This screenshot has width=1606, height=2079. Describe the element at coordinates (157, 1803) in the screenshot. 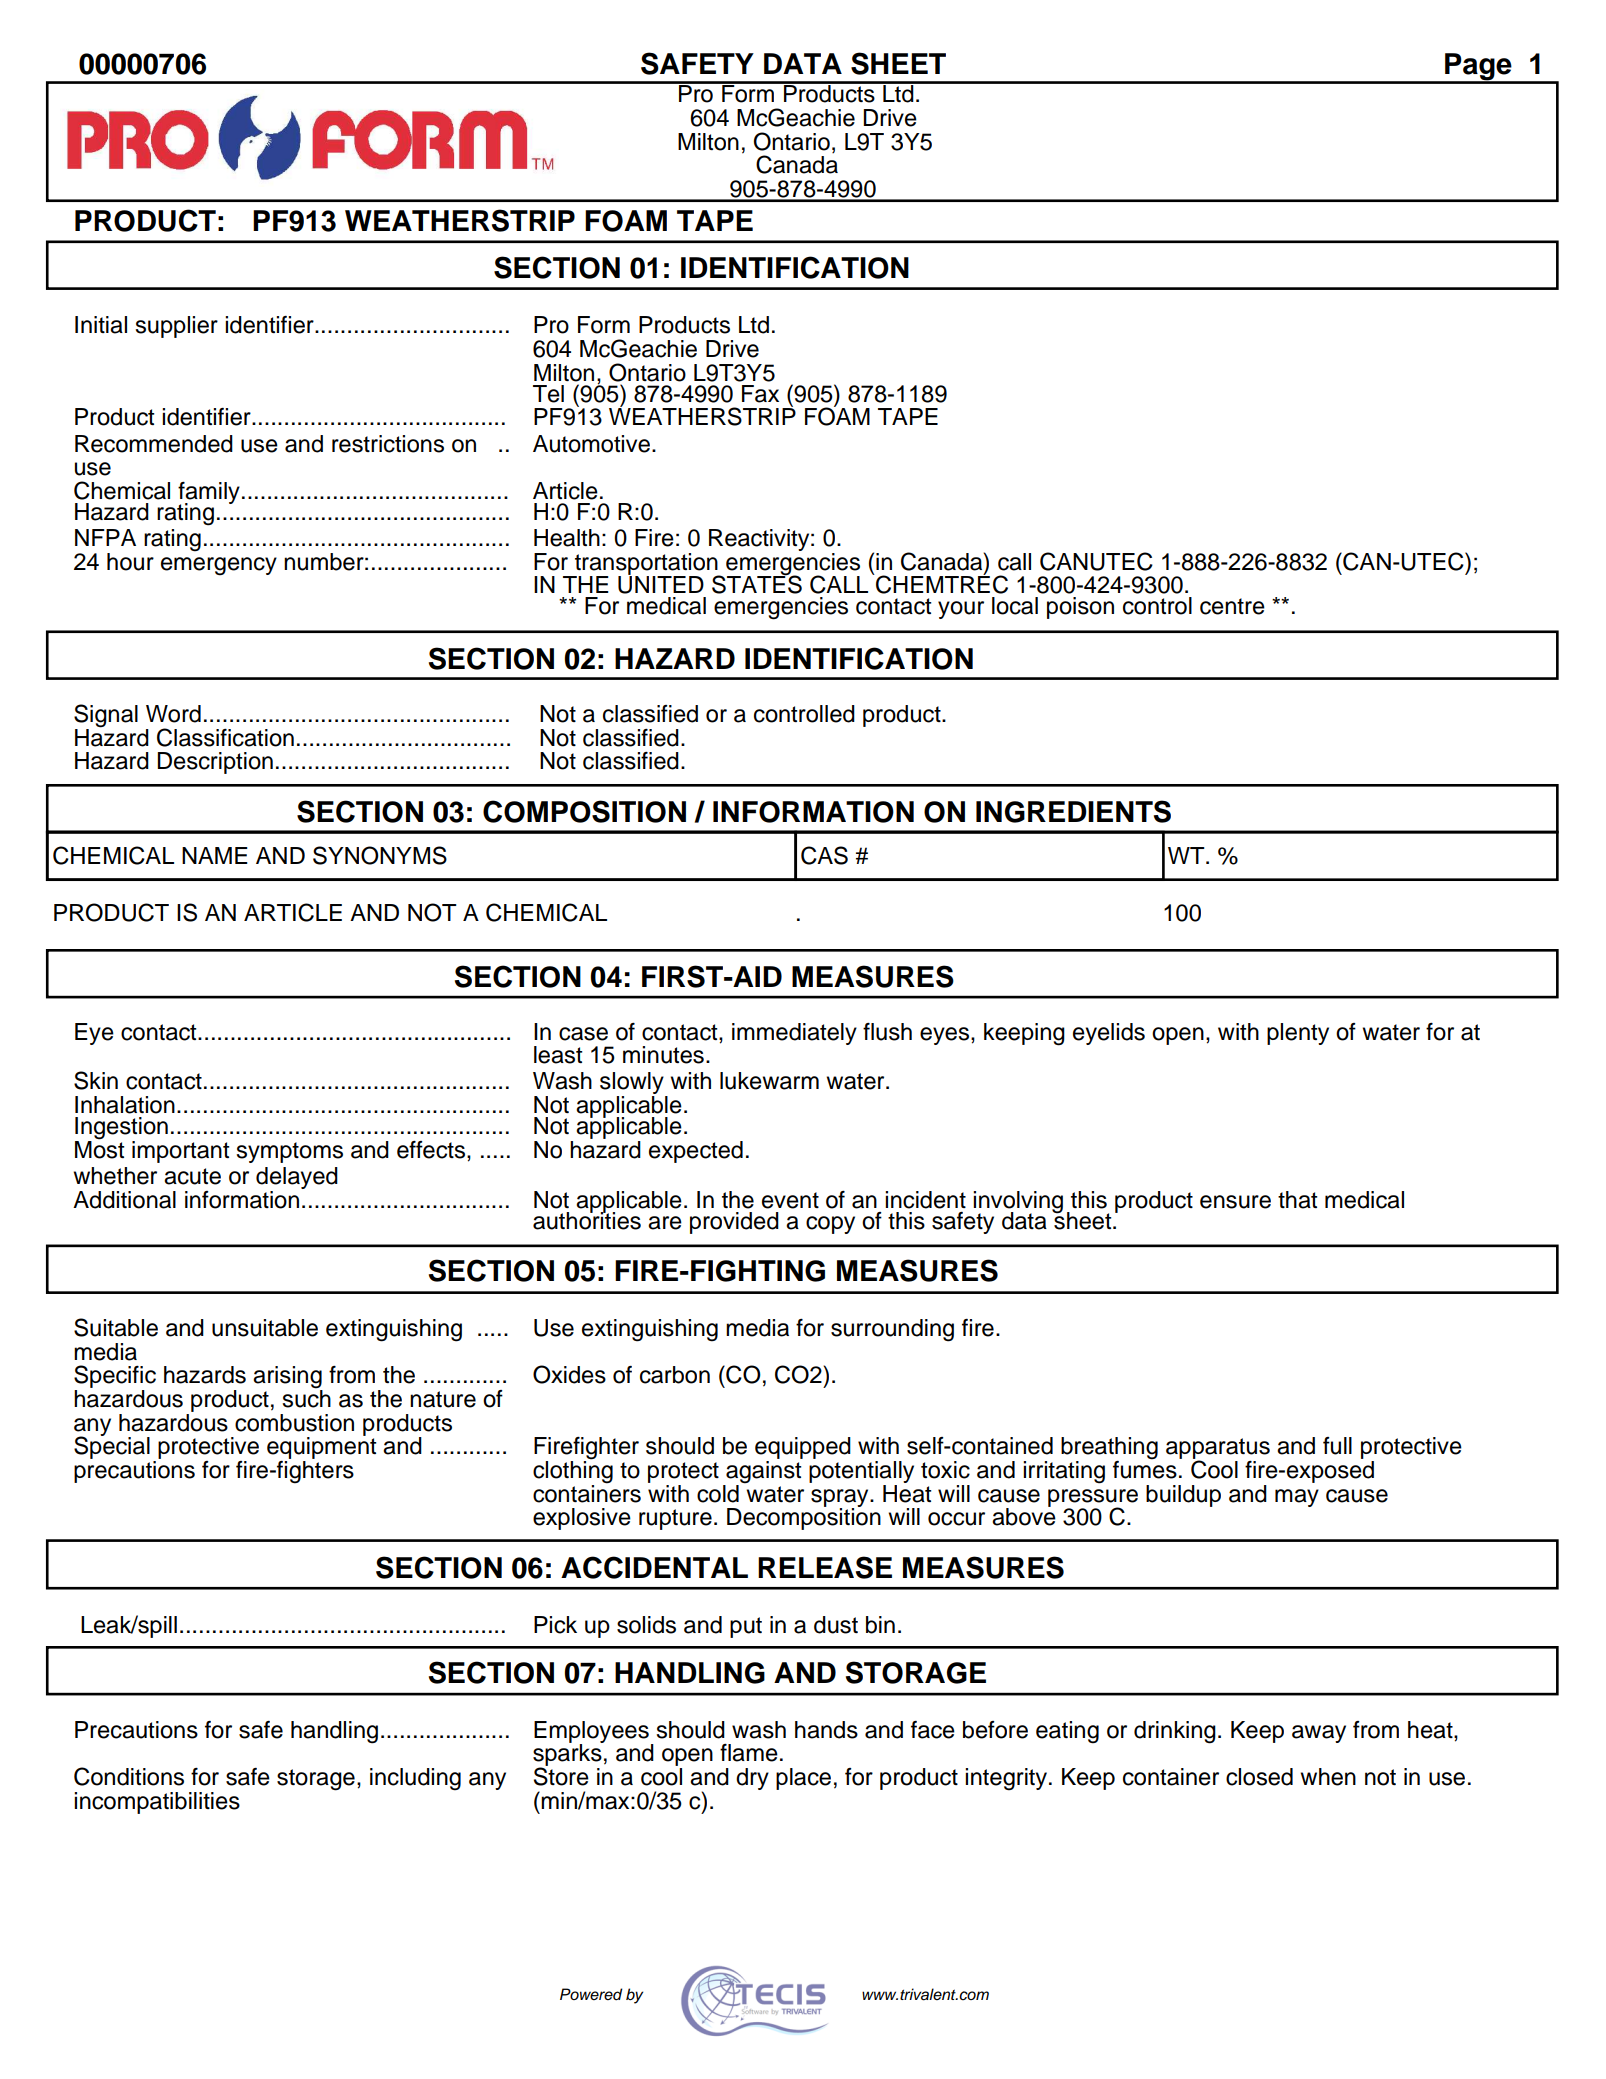

I see `incompatibilities` at that location.
